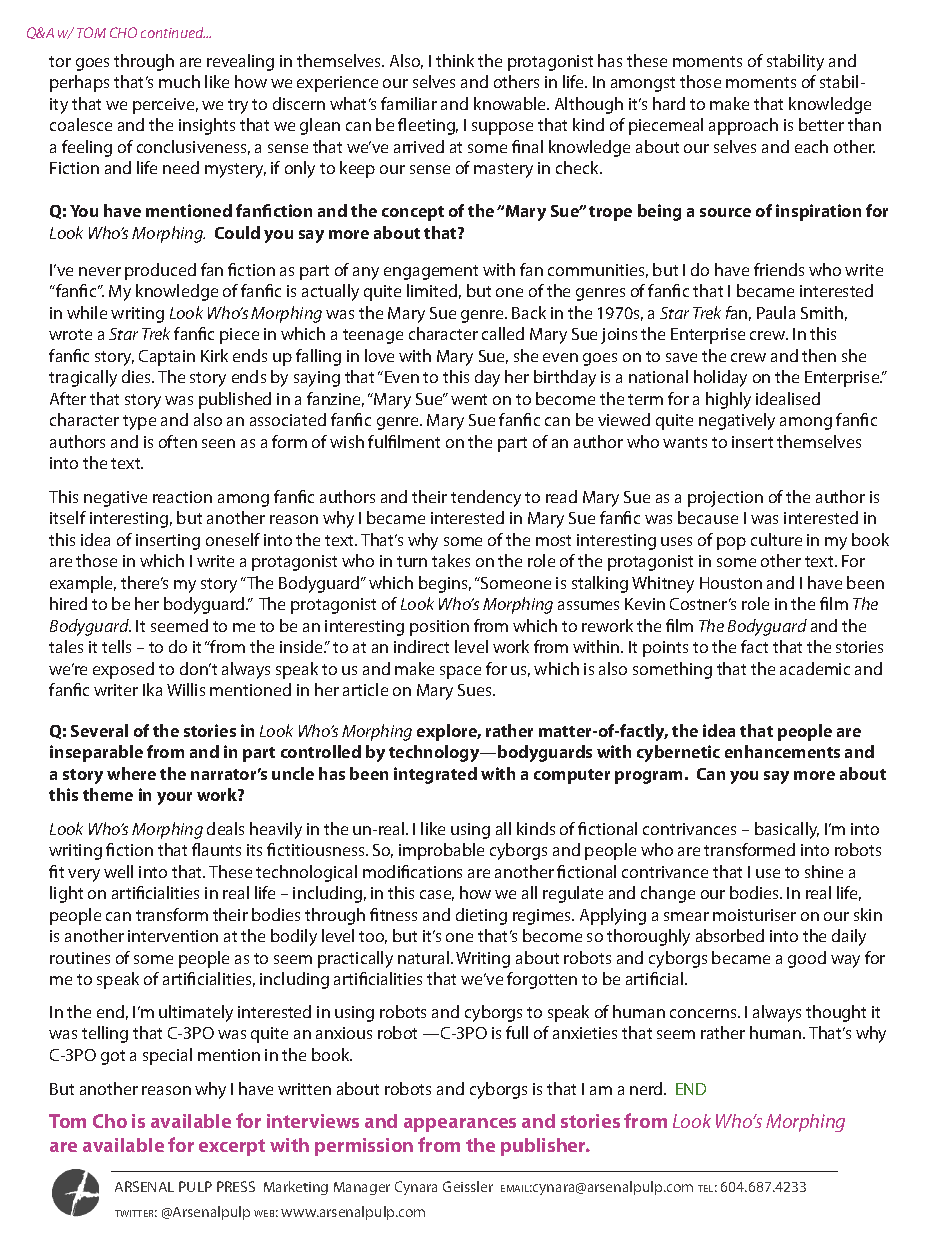 Image resolution: width=952 pixels, height=1233 pixels. What do you see at coordinates (647, 1088) in the document?
I see `nerd` at bounding box center [647, 1088].
